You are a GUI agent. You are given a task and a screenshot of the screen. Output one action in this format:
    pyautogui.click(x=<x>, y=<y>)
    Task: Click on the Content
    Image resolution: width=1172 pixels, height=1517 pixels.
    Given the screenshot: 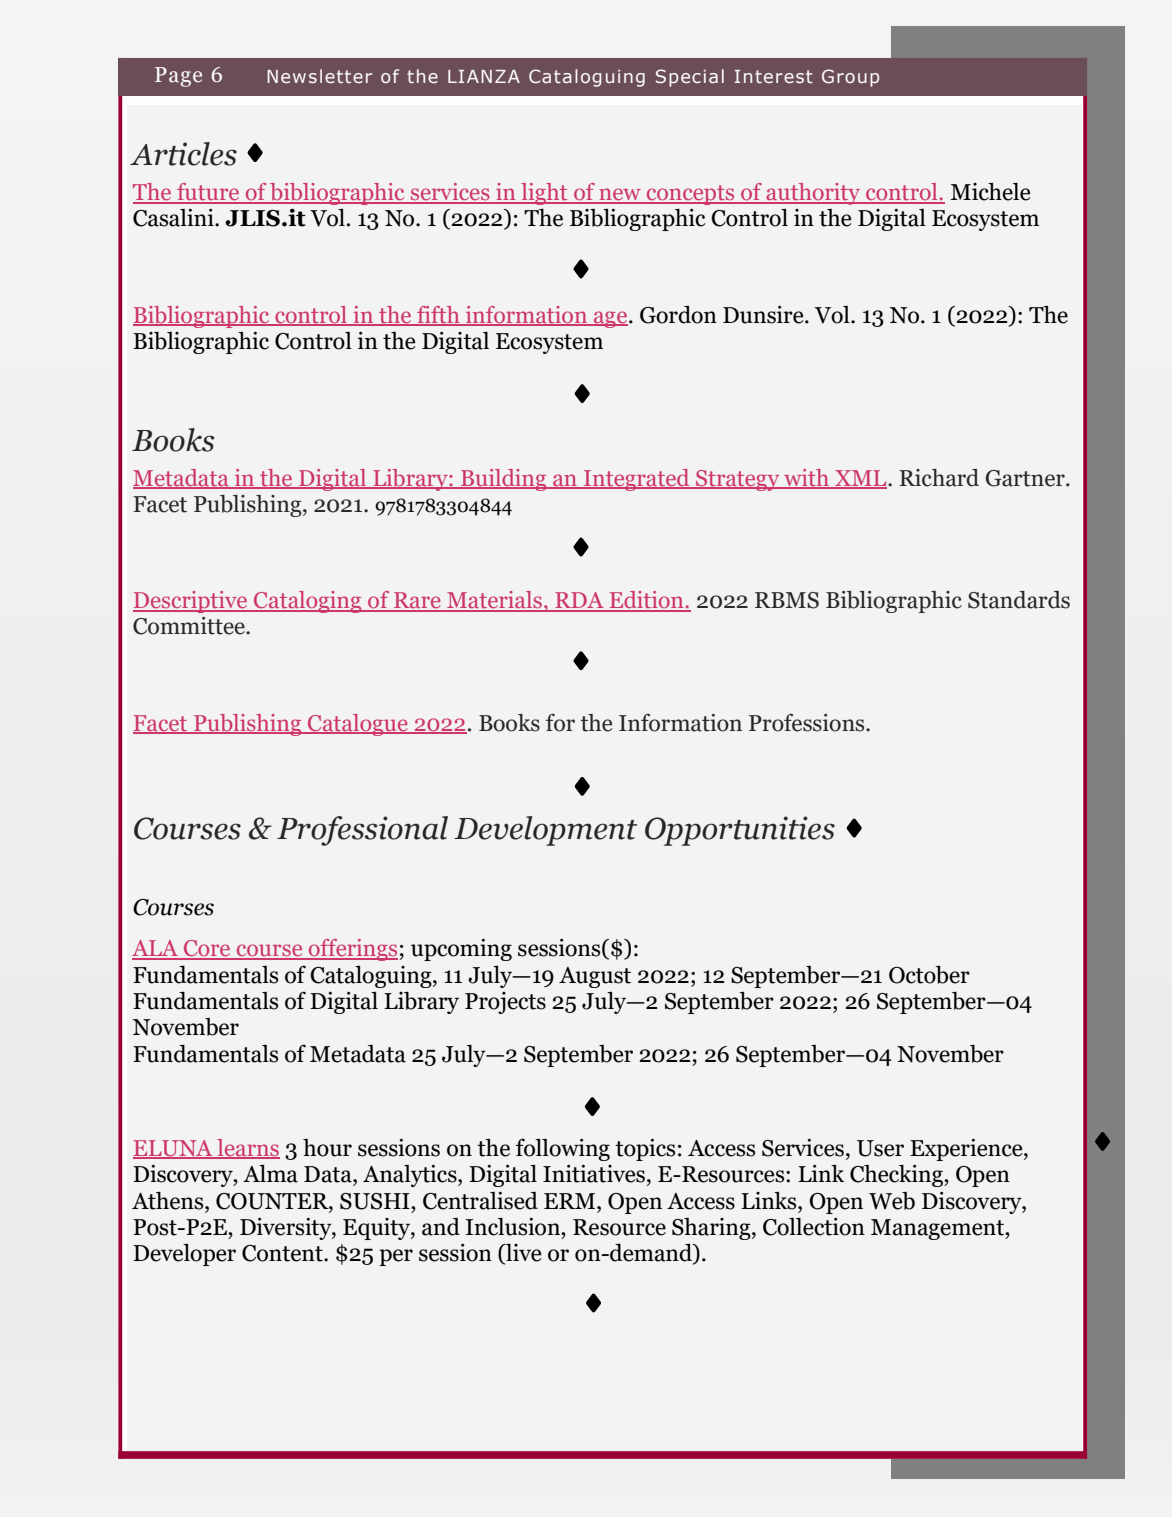 What is the action you would take?
    pyautogui.click(x=283, y=1253)
